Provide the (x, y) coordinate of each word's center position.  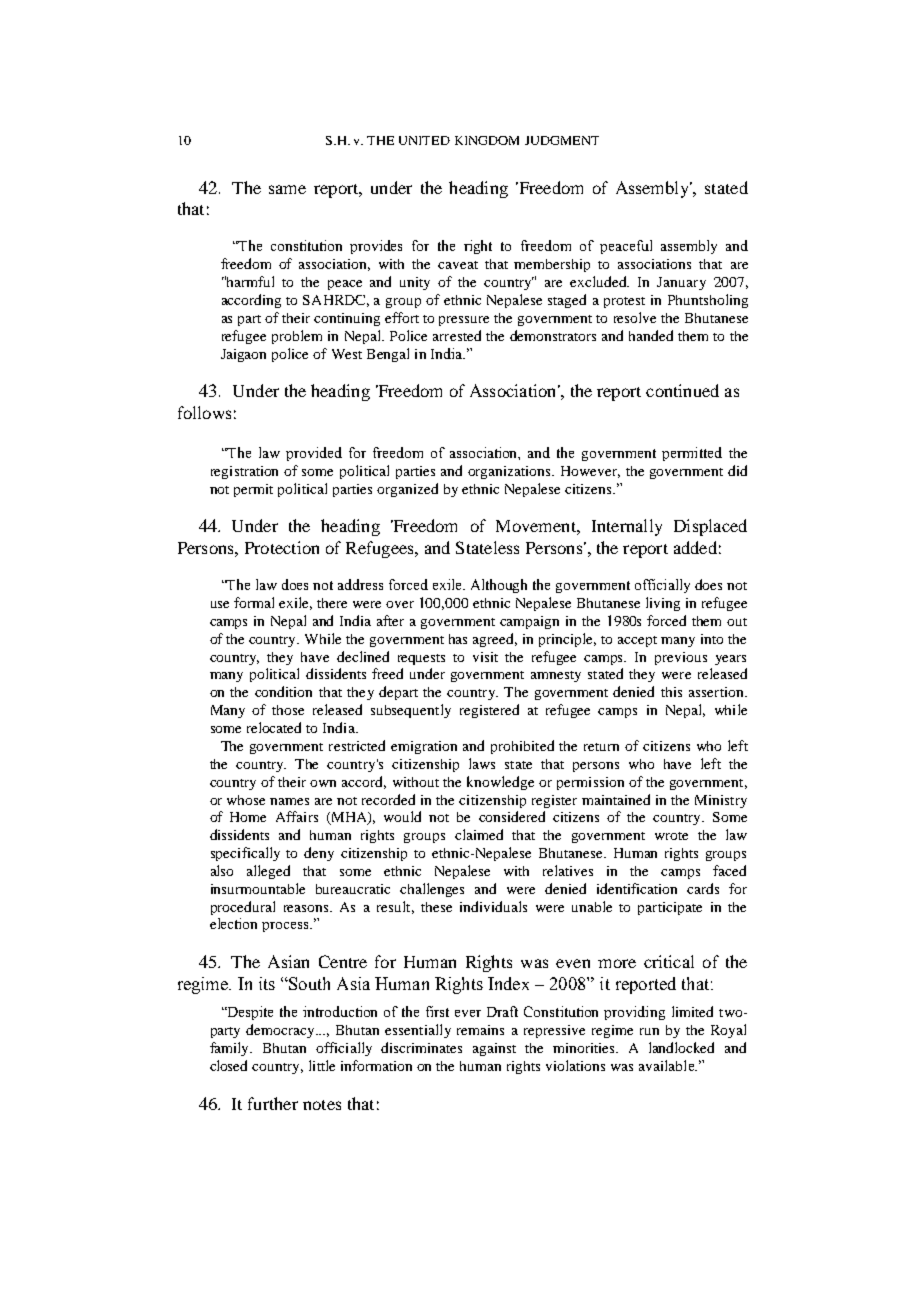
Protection (282, 547)
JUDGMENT (562, 140)
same (287, 189)
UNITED (424, 140)
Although (499, 586)
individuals (493, 906)
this (671, 692)
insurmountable (258, 888)
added (695, 547)
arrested (457, 335)
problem (297, 337)
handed (651, 335)
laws (482, 763)
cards (703, 888)
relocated (274, 727)
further (273, 1103)
